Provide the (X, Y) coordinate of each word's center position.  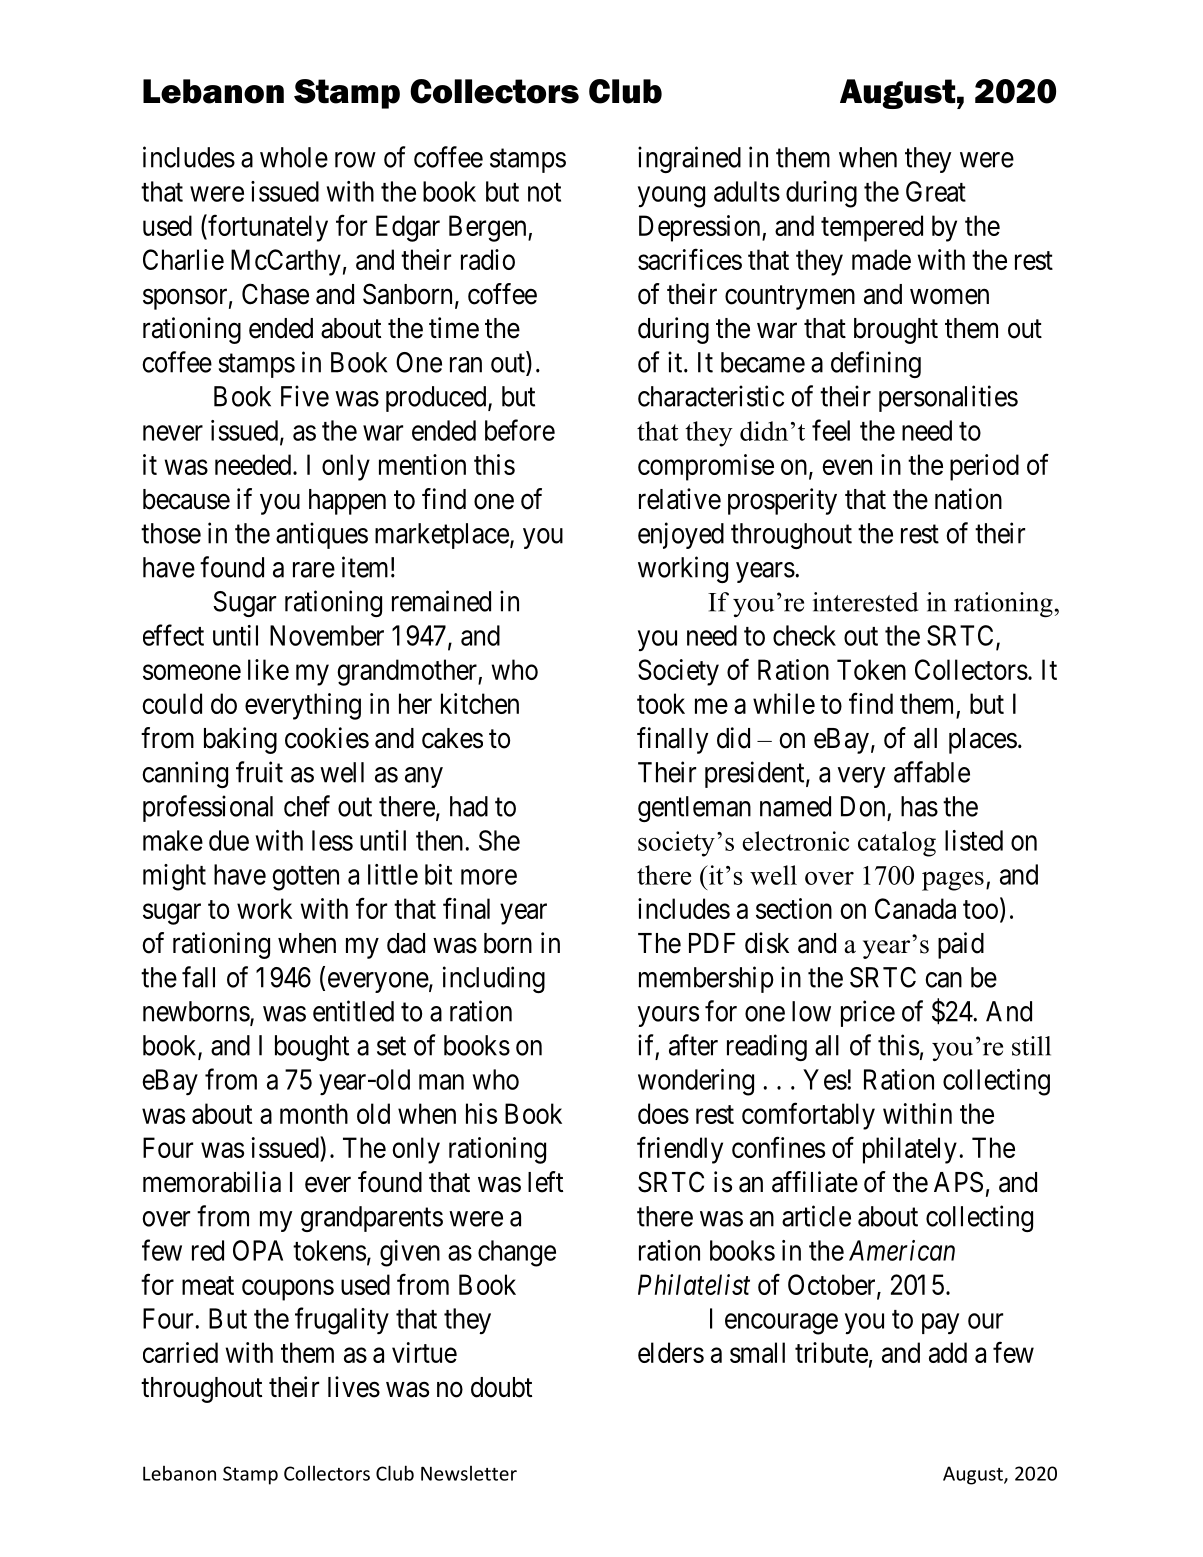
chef (307, 806)
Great (936, 191)
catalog (897, 844)
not (544, 192)
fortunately (267, 228)
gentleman (694, 809)
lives (354, 1387)
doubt (501, 1387)
